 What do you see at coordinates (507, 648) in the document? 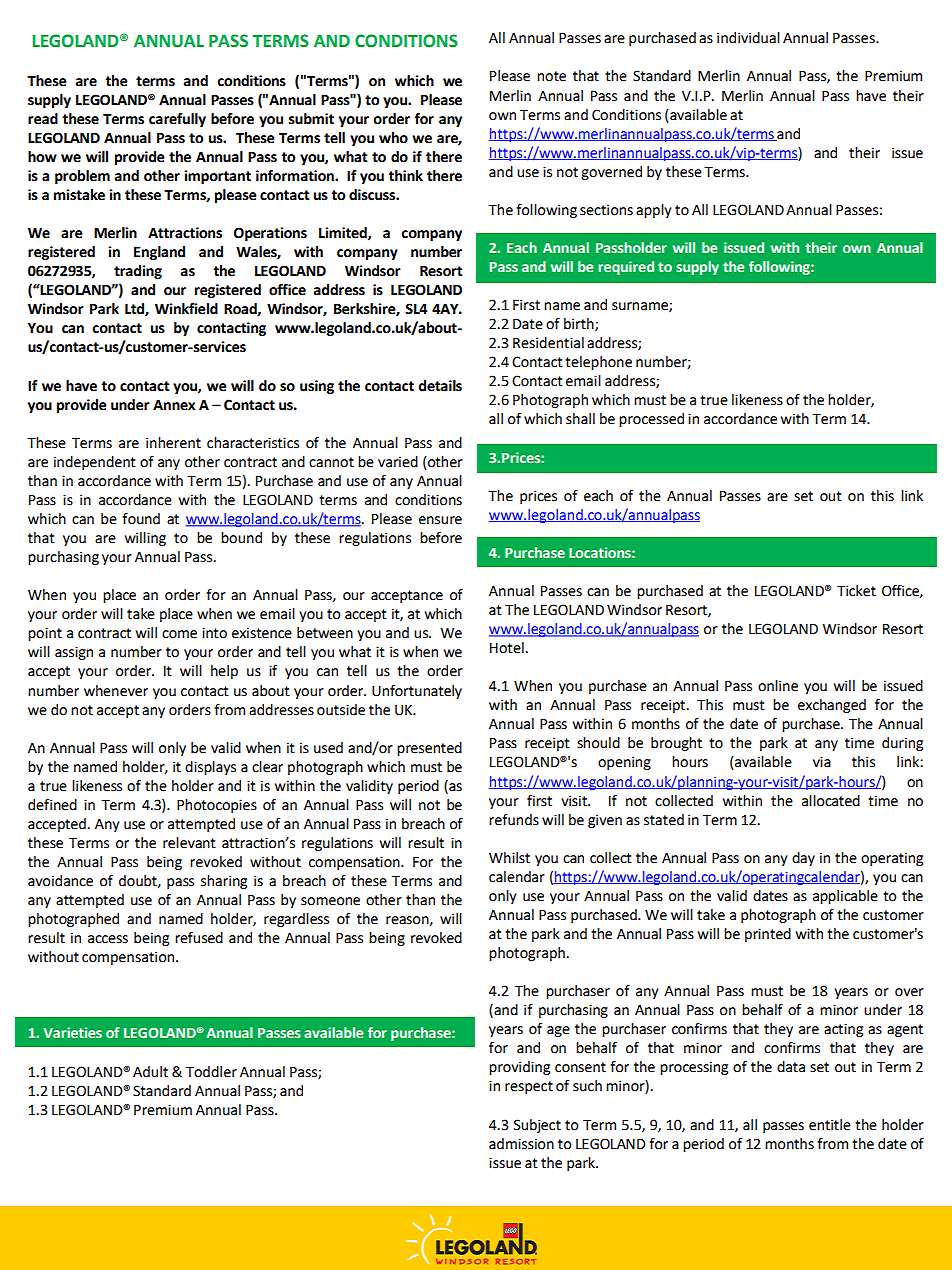
I see `Hotel` at bounding box center [507, 648].
